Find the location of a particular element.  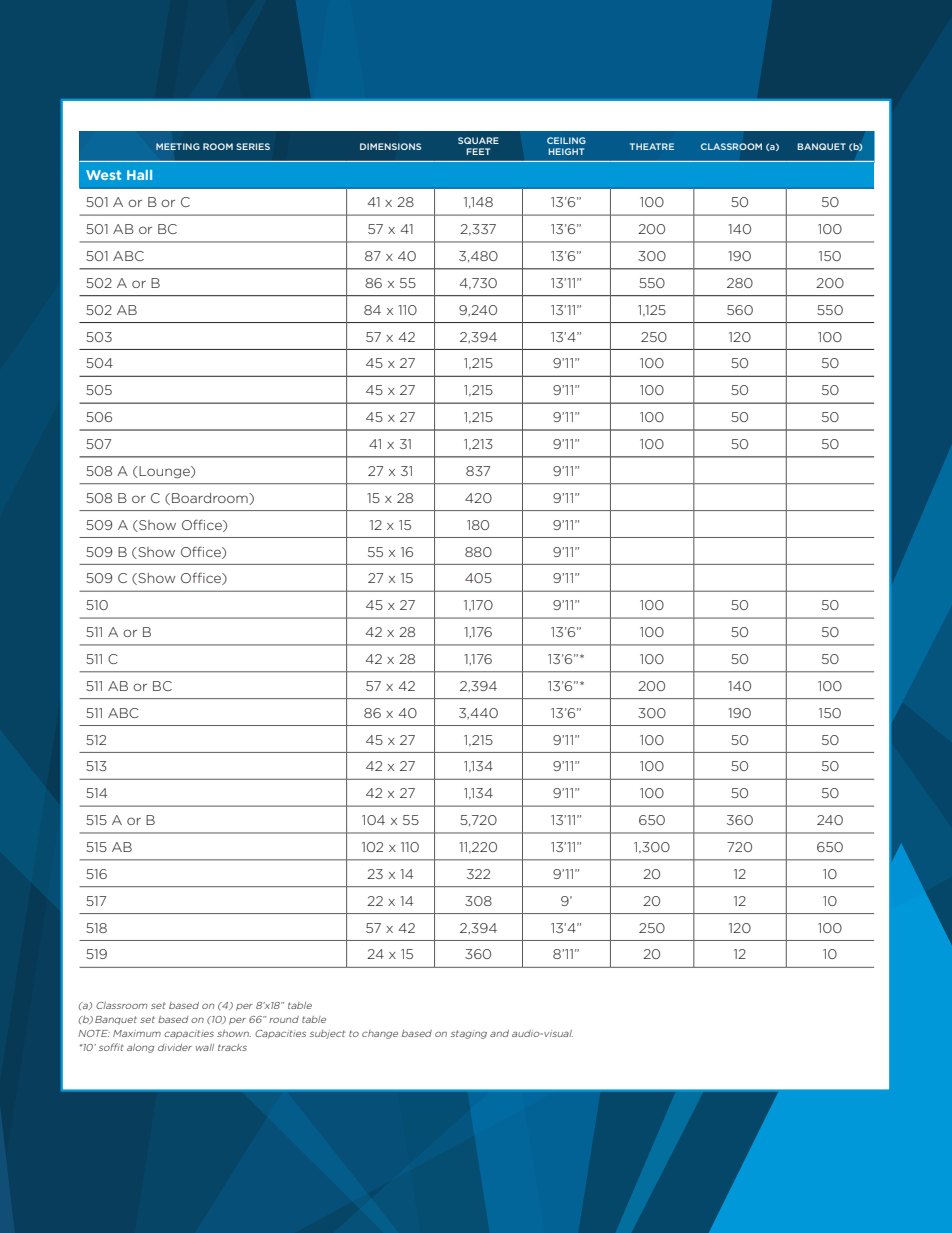

Hall is located at coordinates (139, 175).
